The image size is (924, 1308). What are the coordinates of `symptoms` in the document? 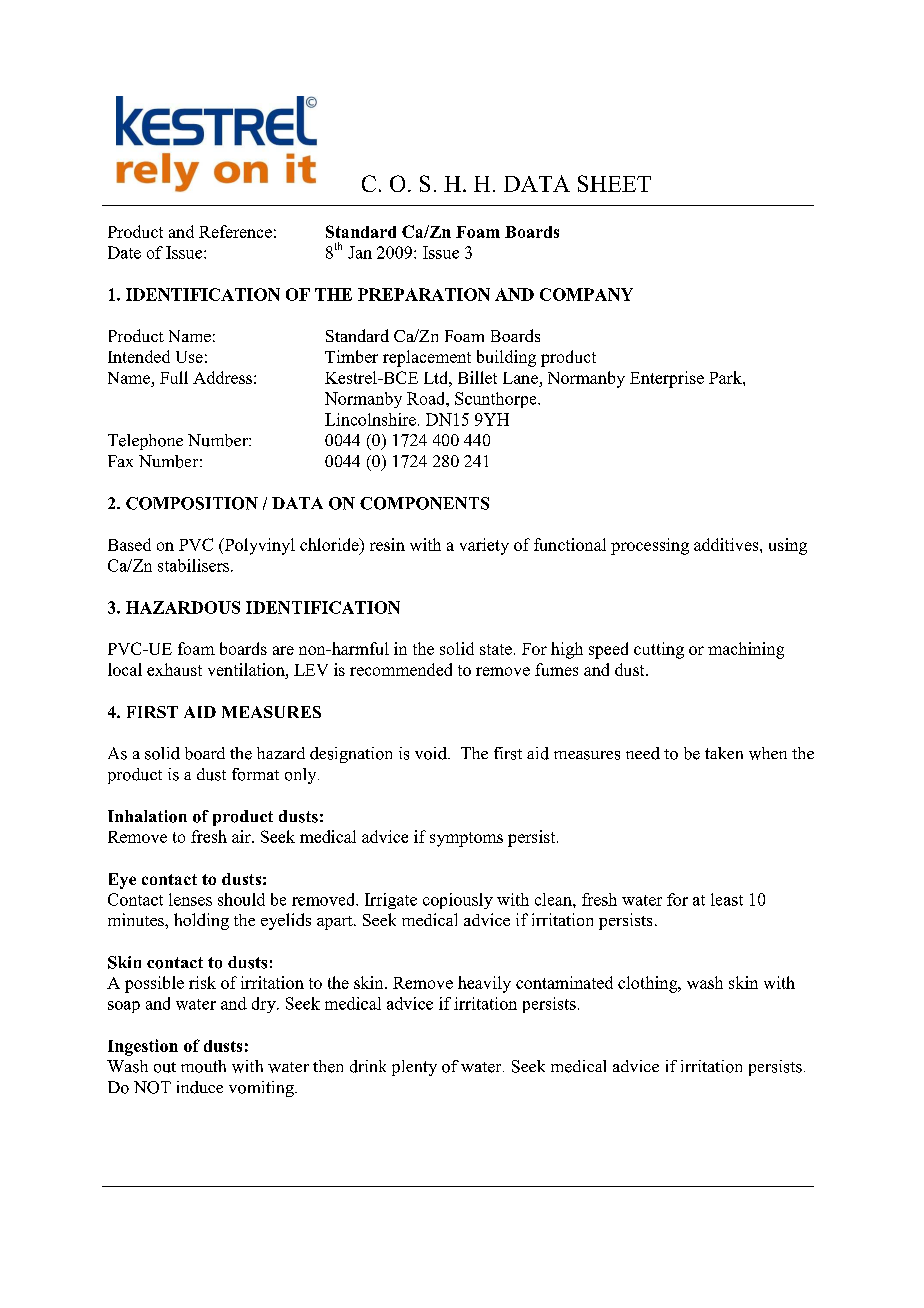 It's located at (466, 839).
